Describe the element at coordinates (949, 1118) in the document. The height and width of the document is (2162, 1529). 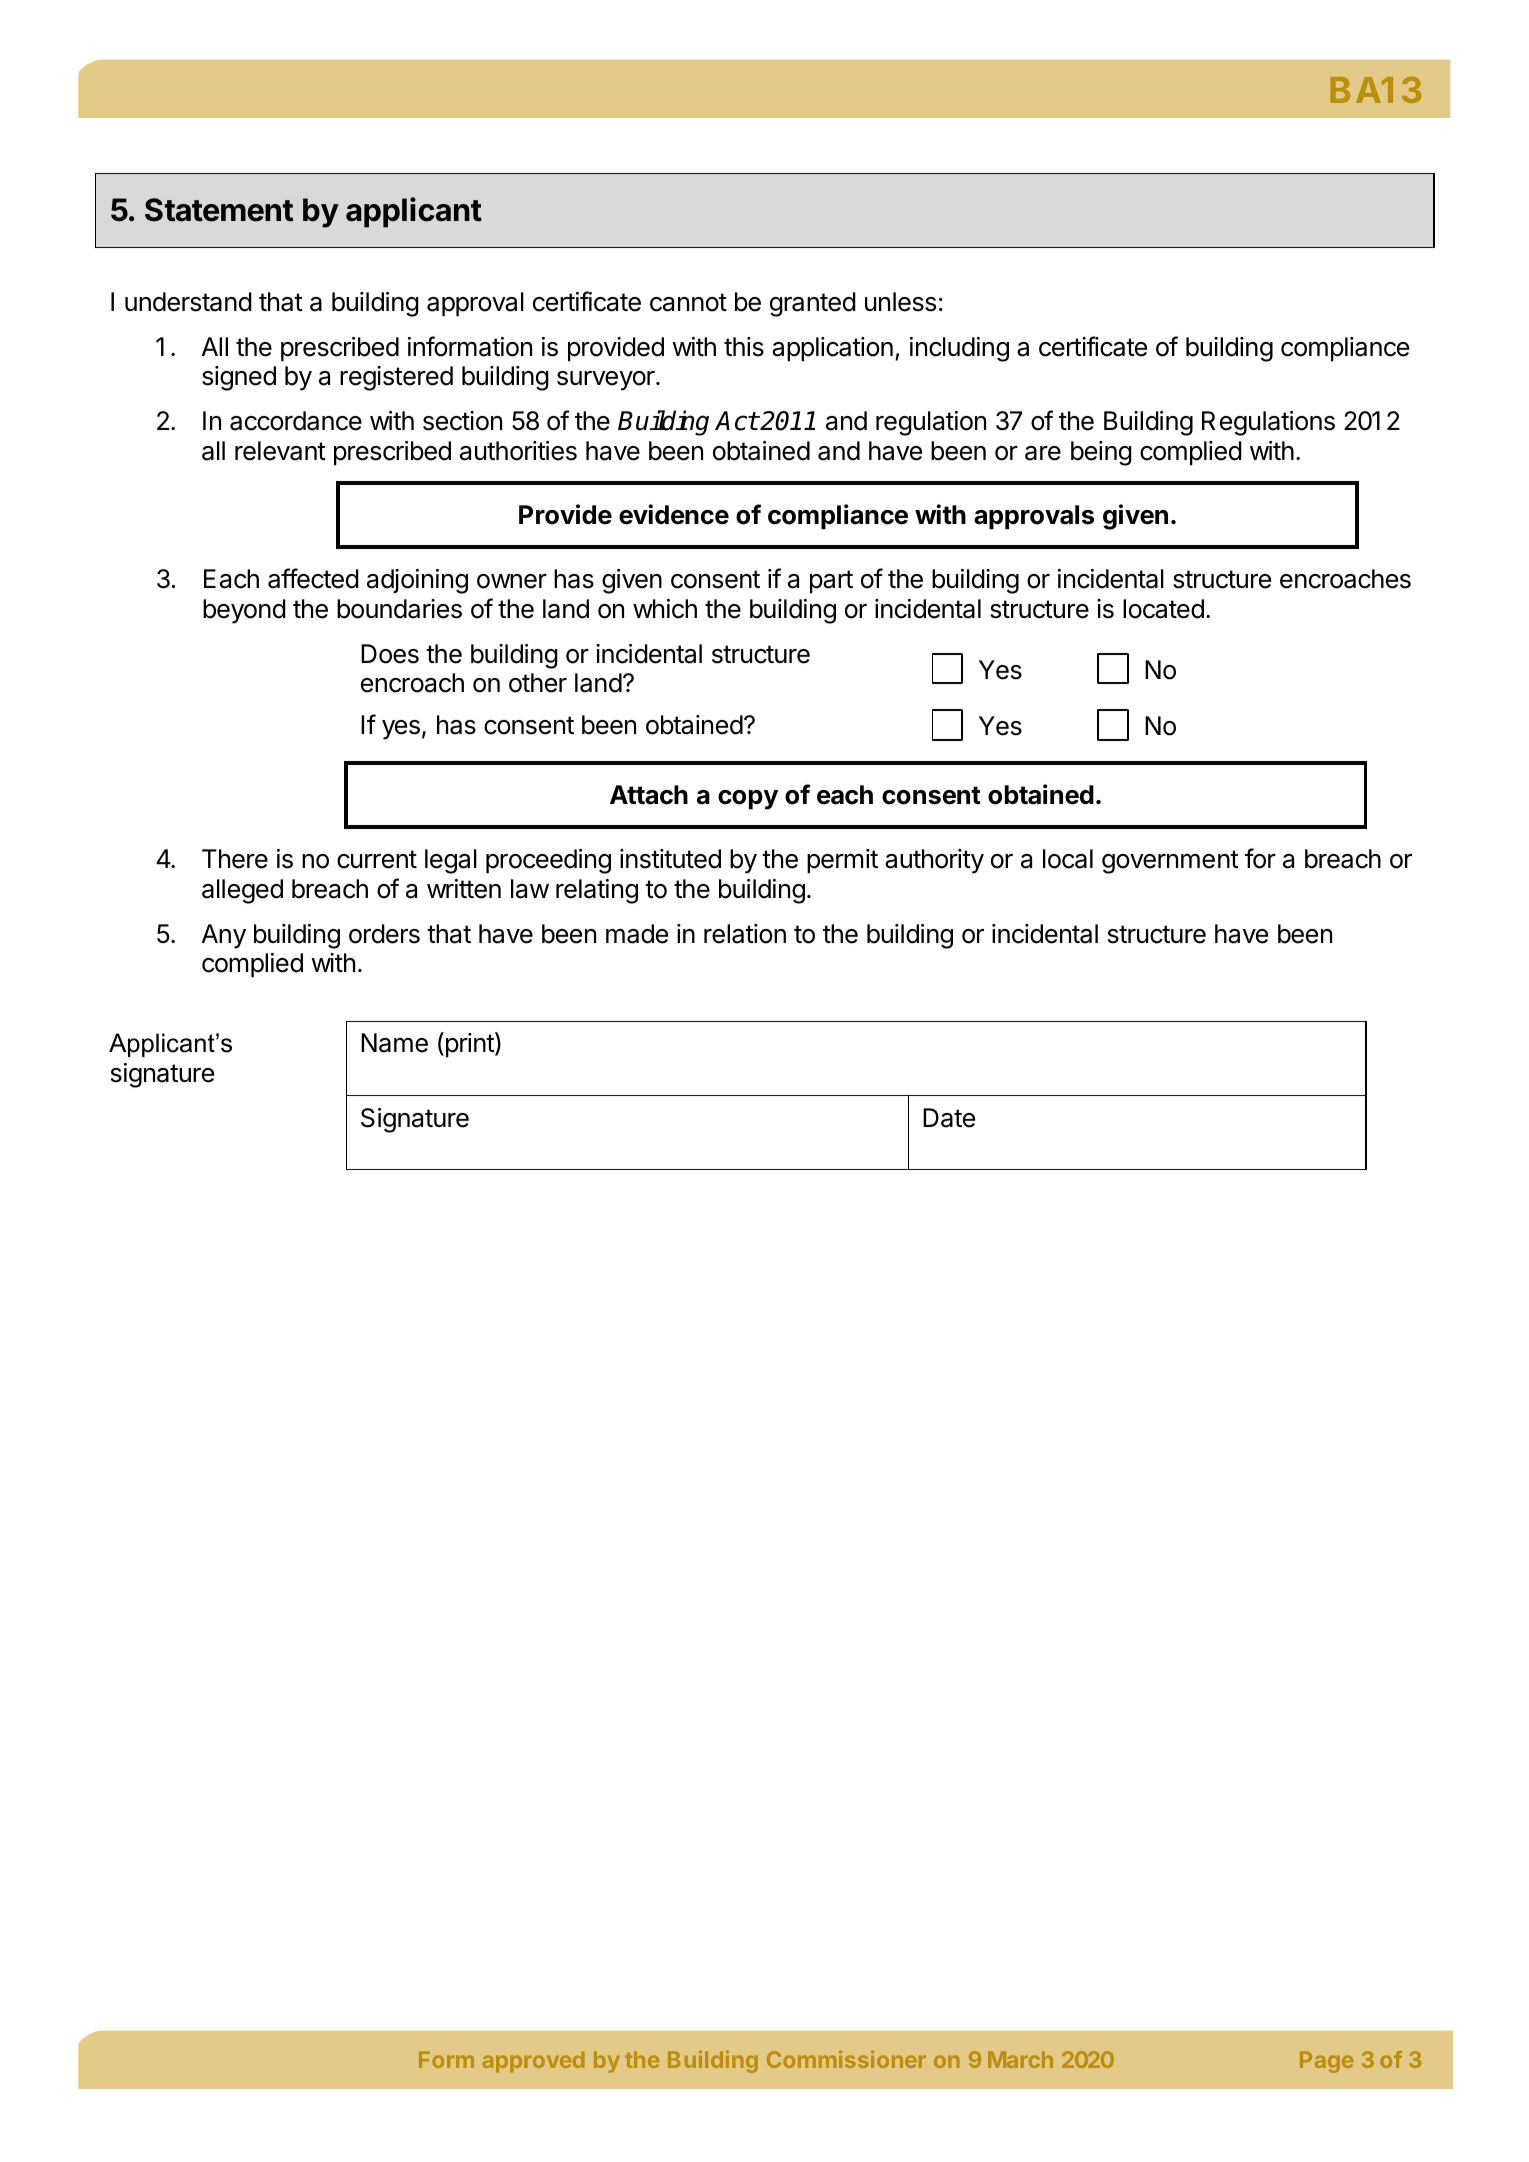
I see `Date` at that location.
